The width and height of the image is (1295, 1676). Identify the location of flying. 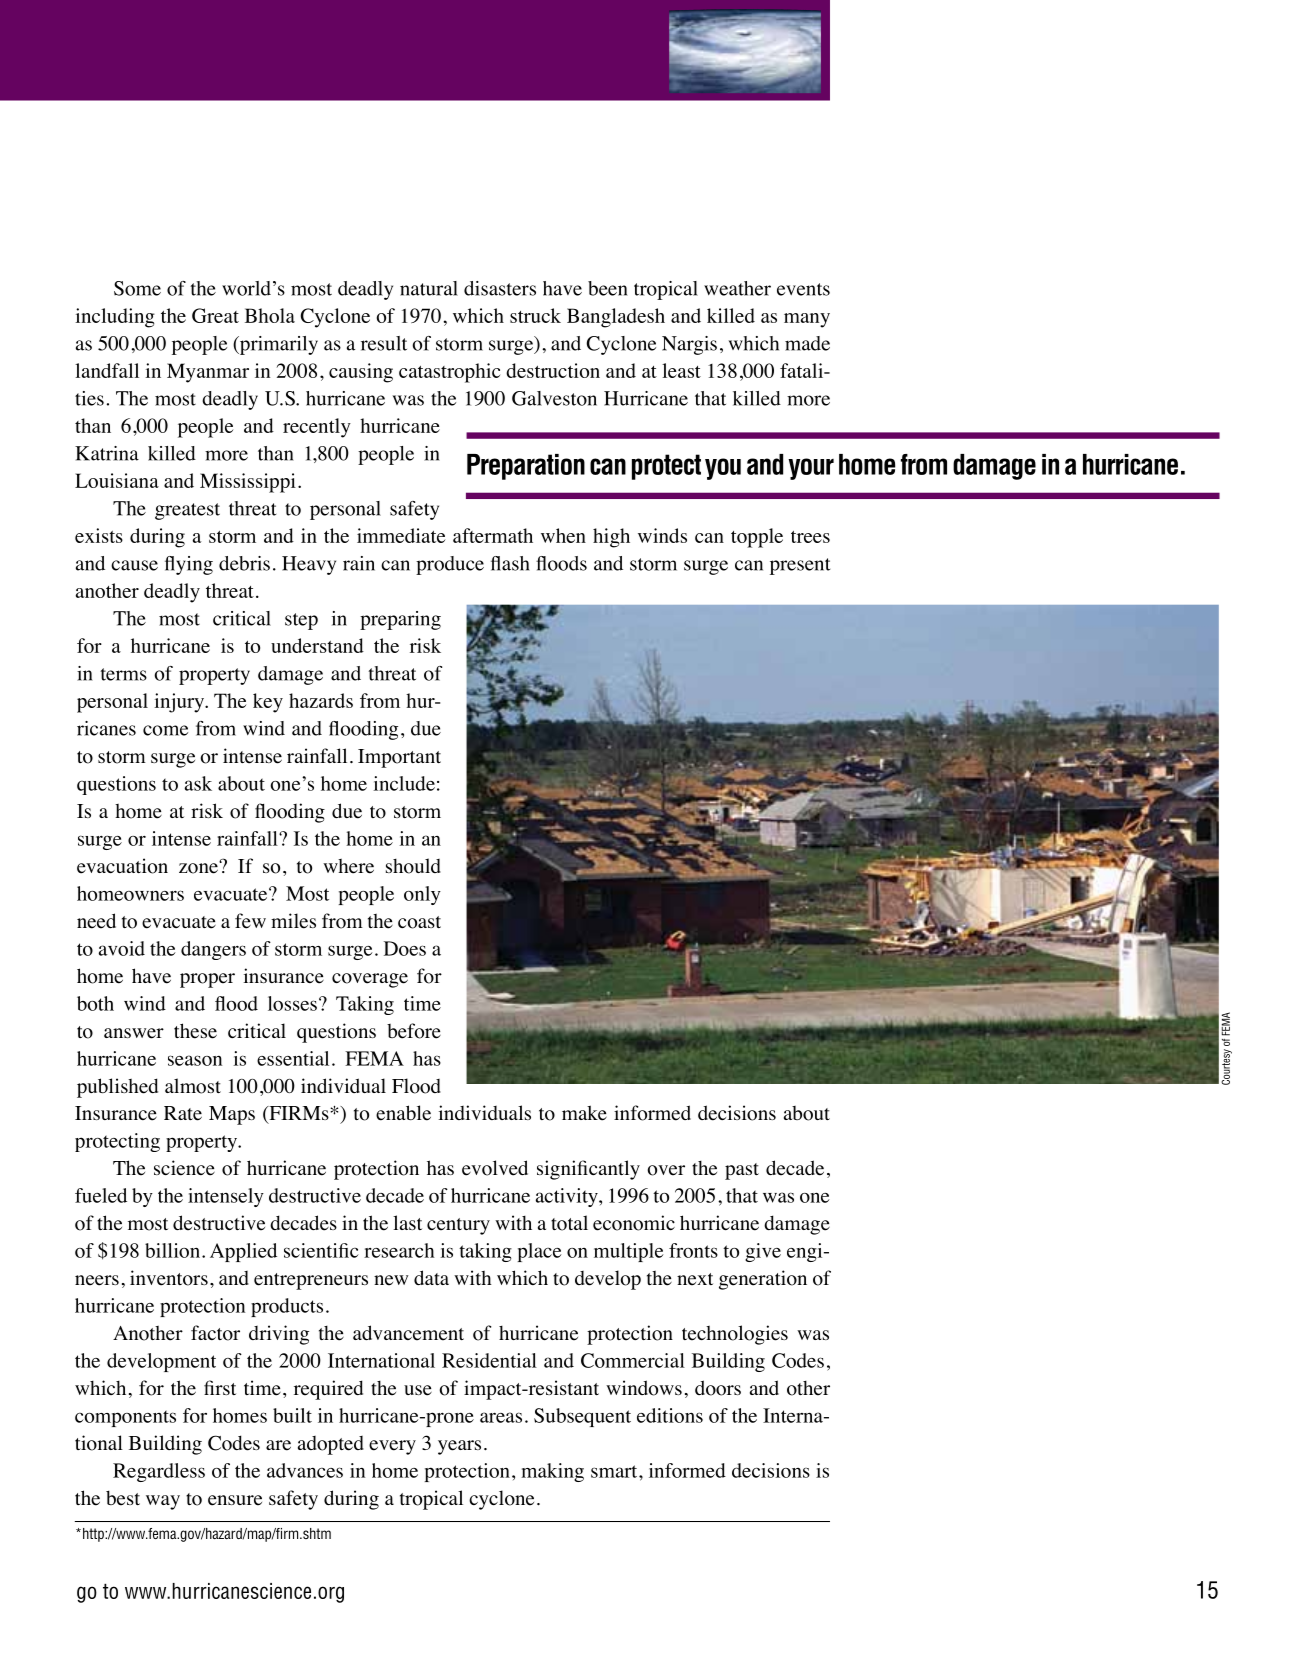
(189, 565).
